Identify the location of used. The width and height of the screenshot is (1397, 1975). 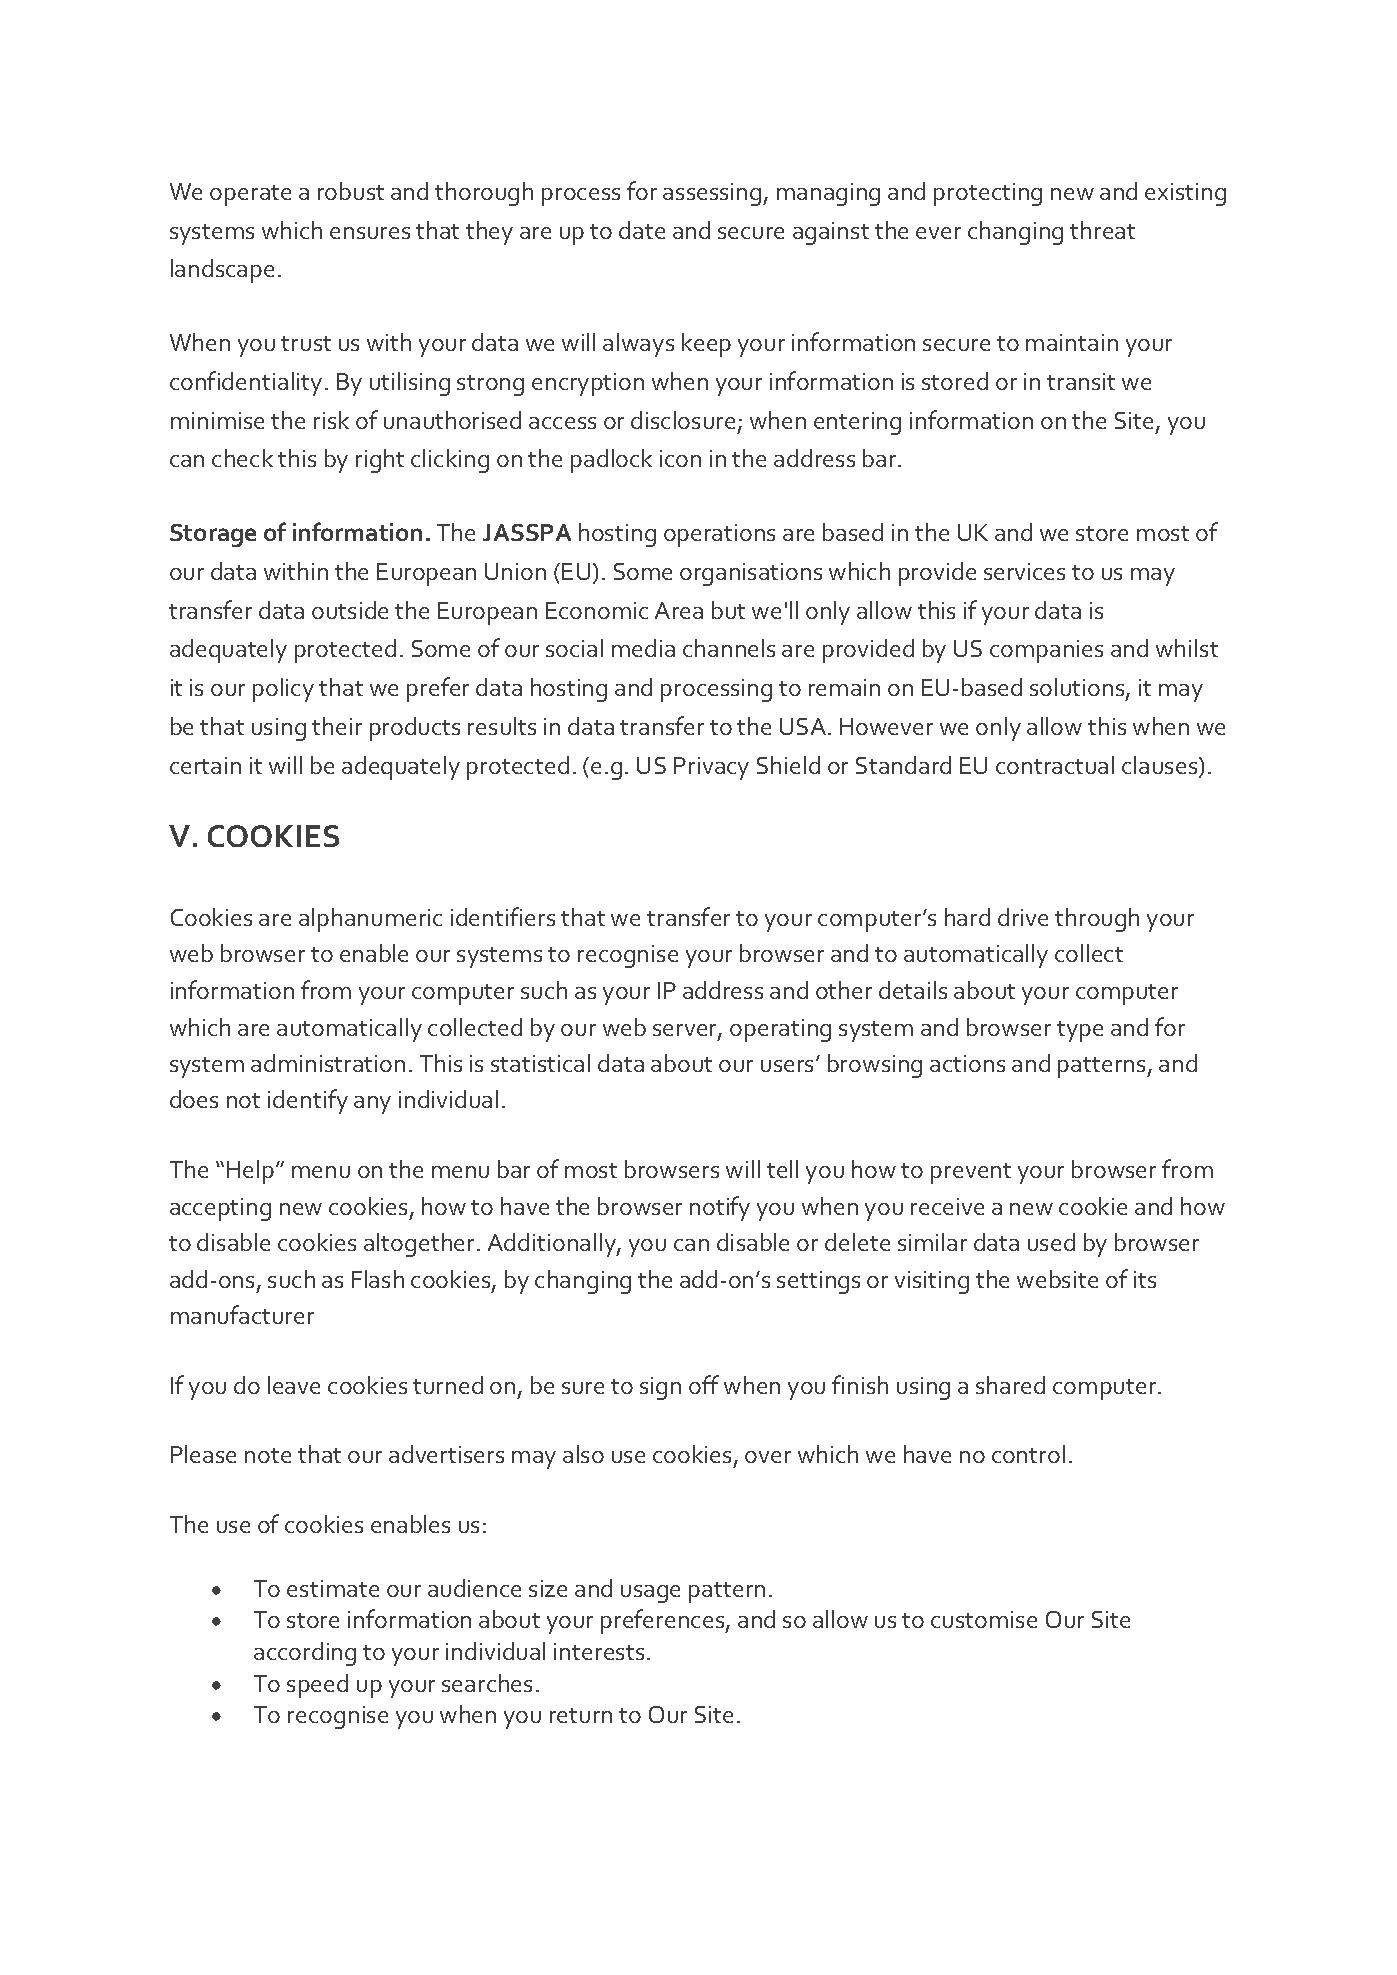
(1051, 1242).
